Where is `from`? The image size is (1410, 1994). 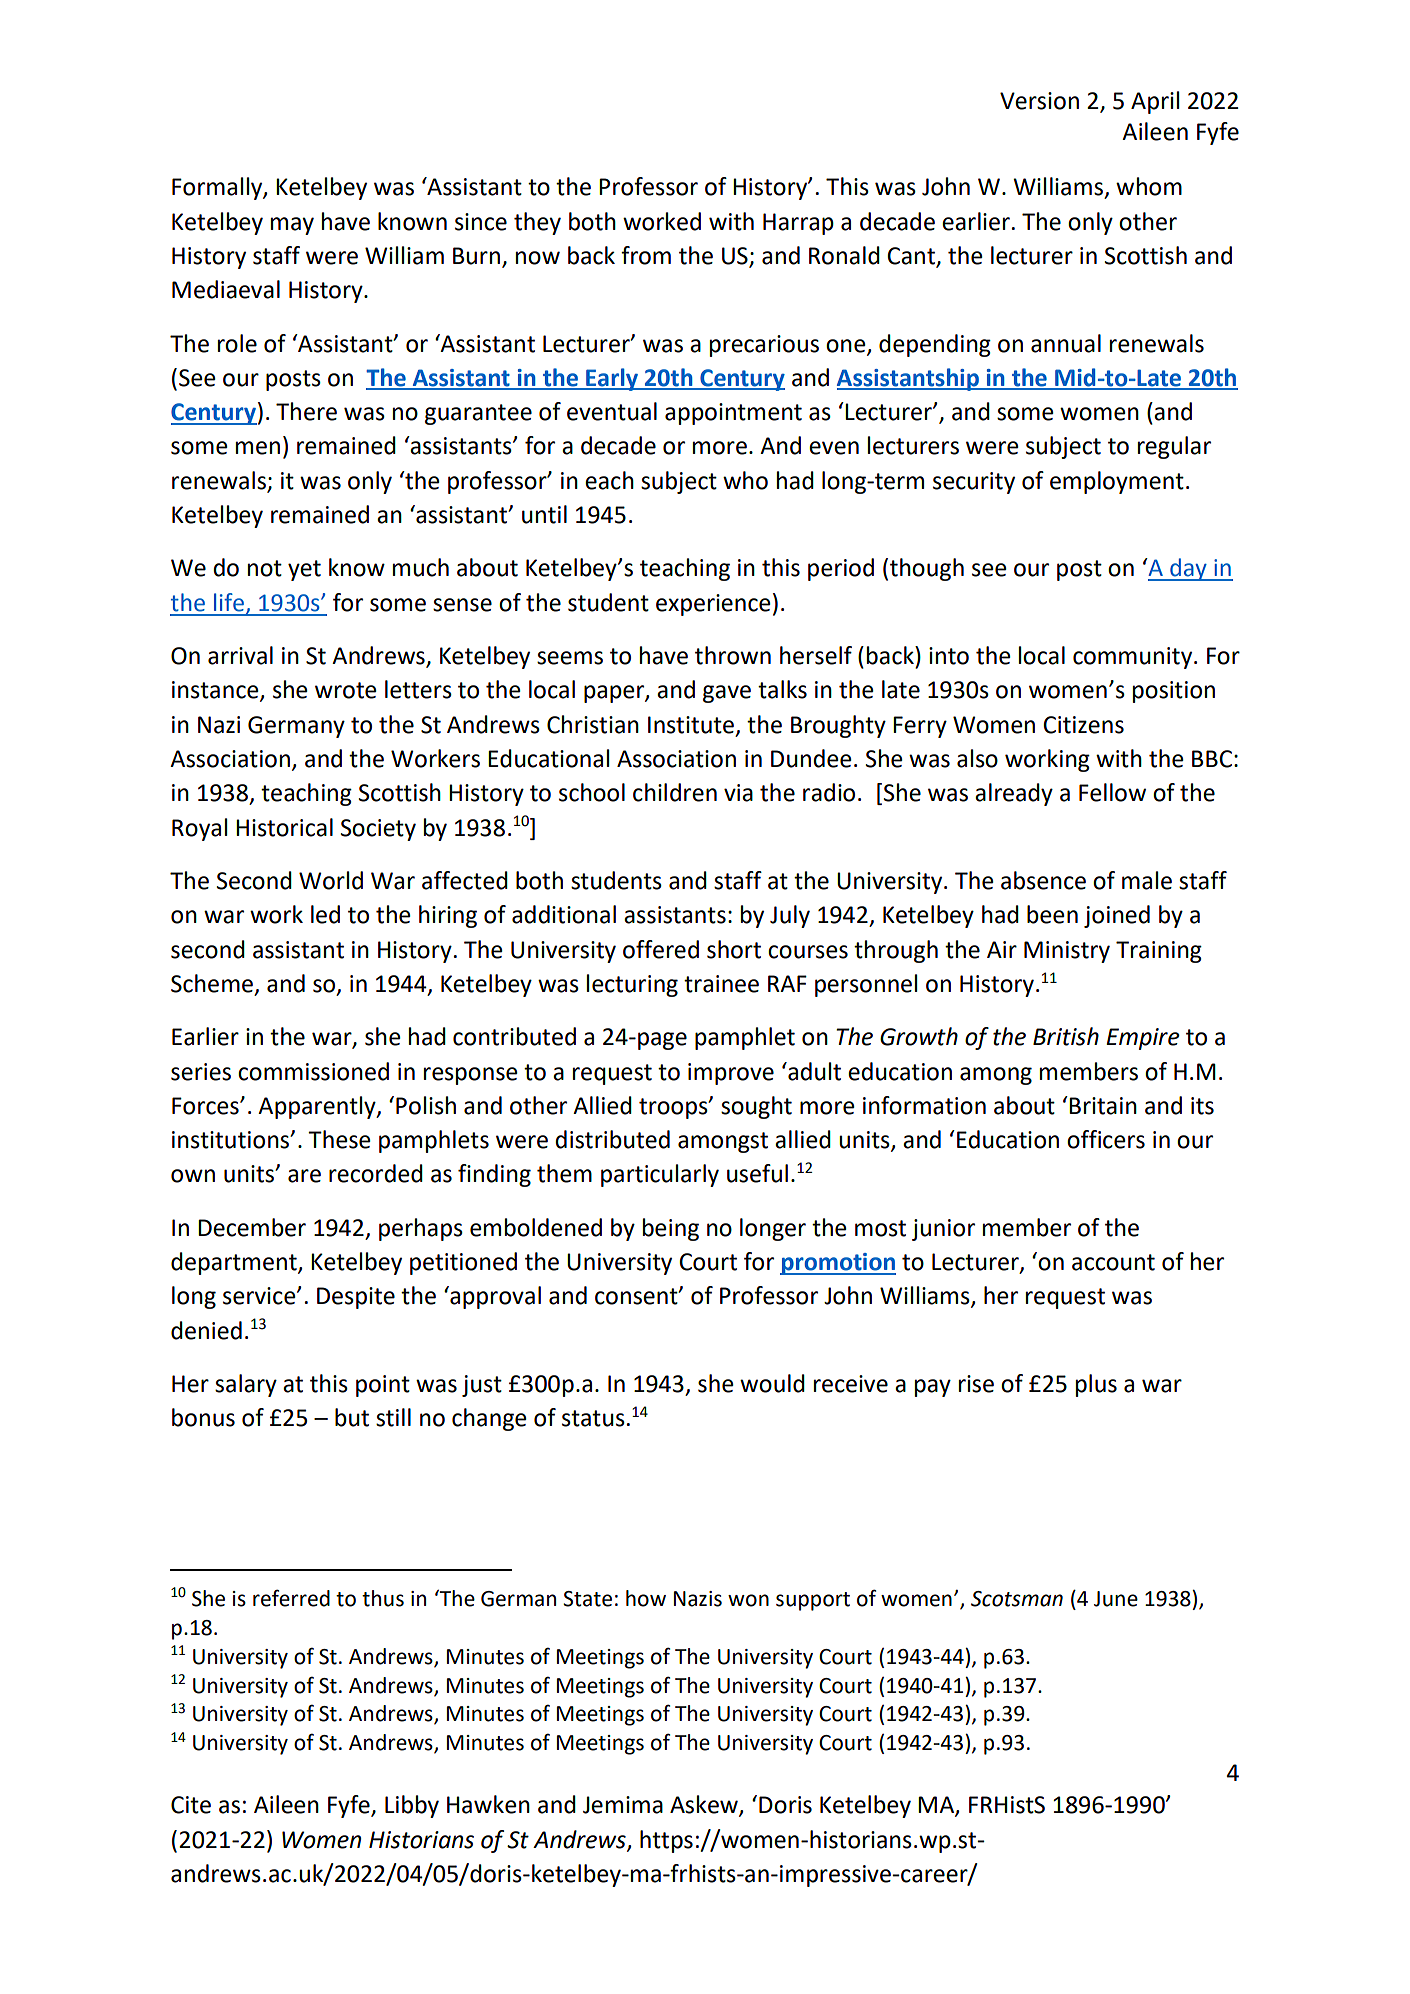
from is located at coordinates (646, 255).
